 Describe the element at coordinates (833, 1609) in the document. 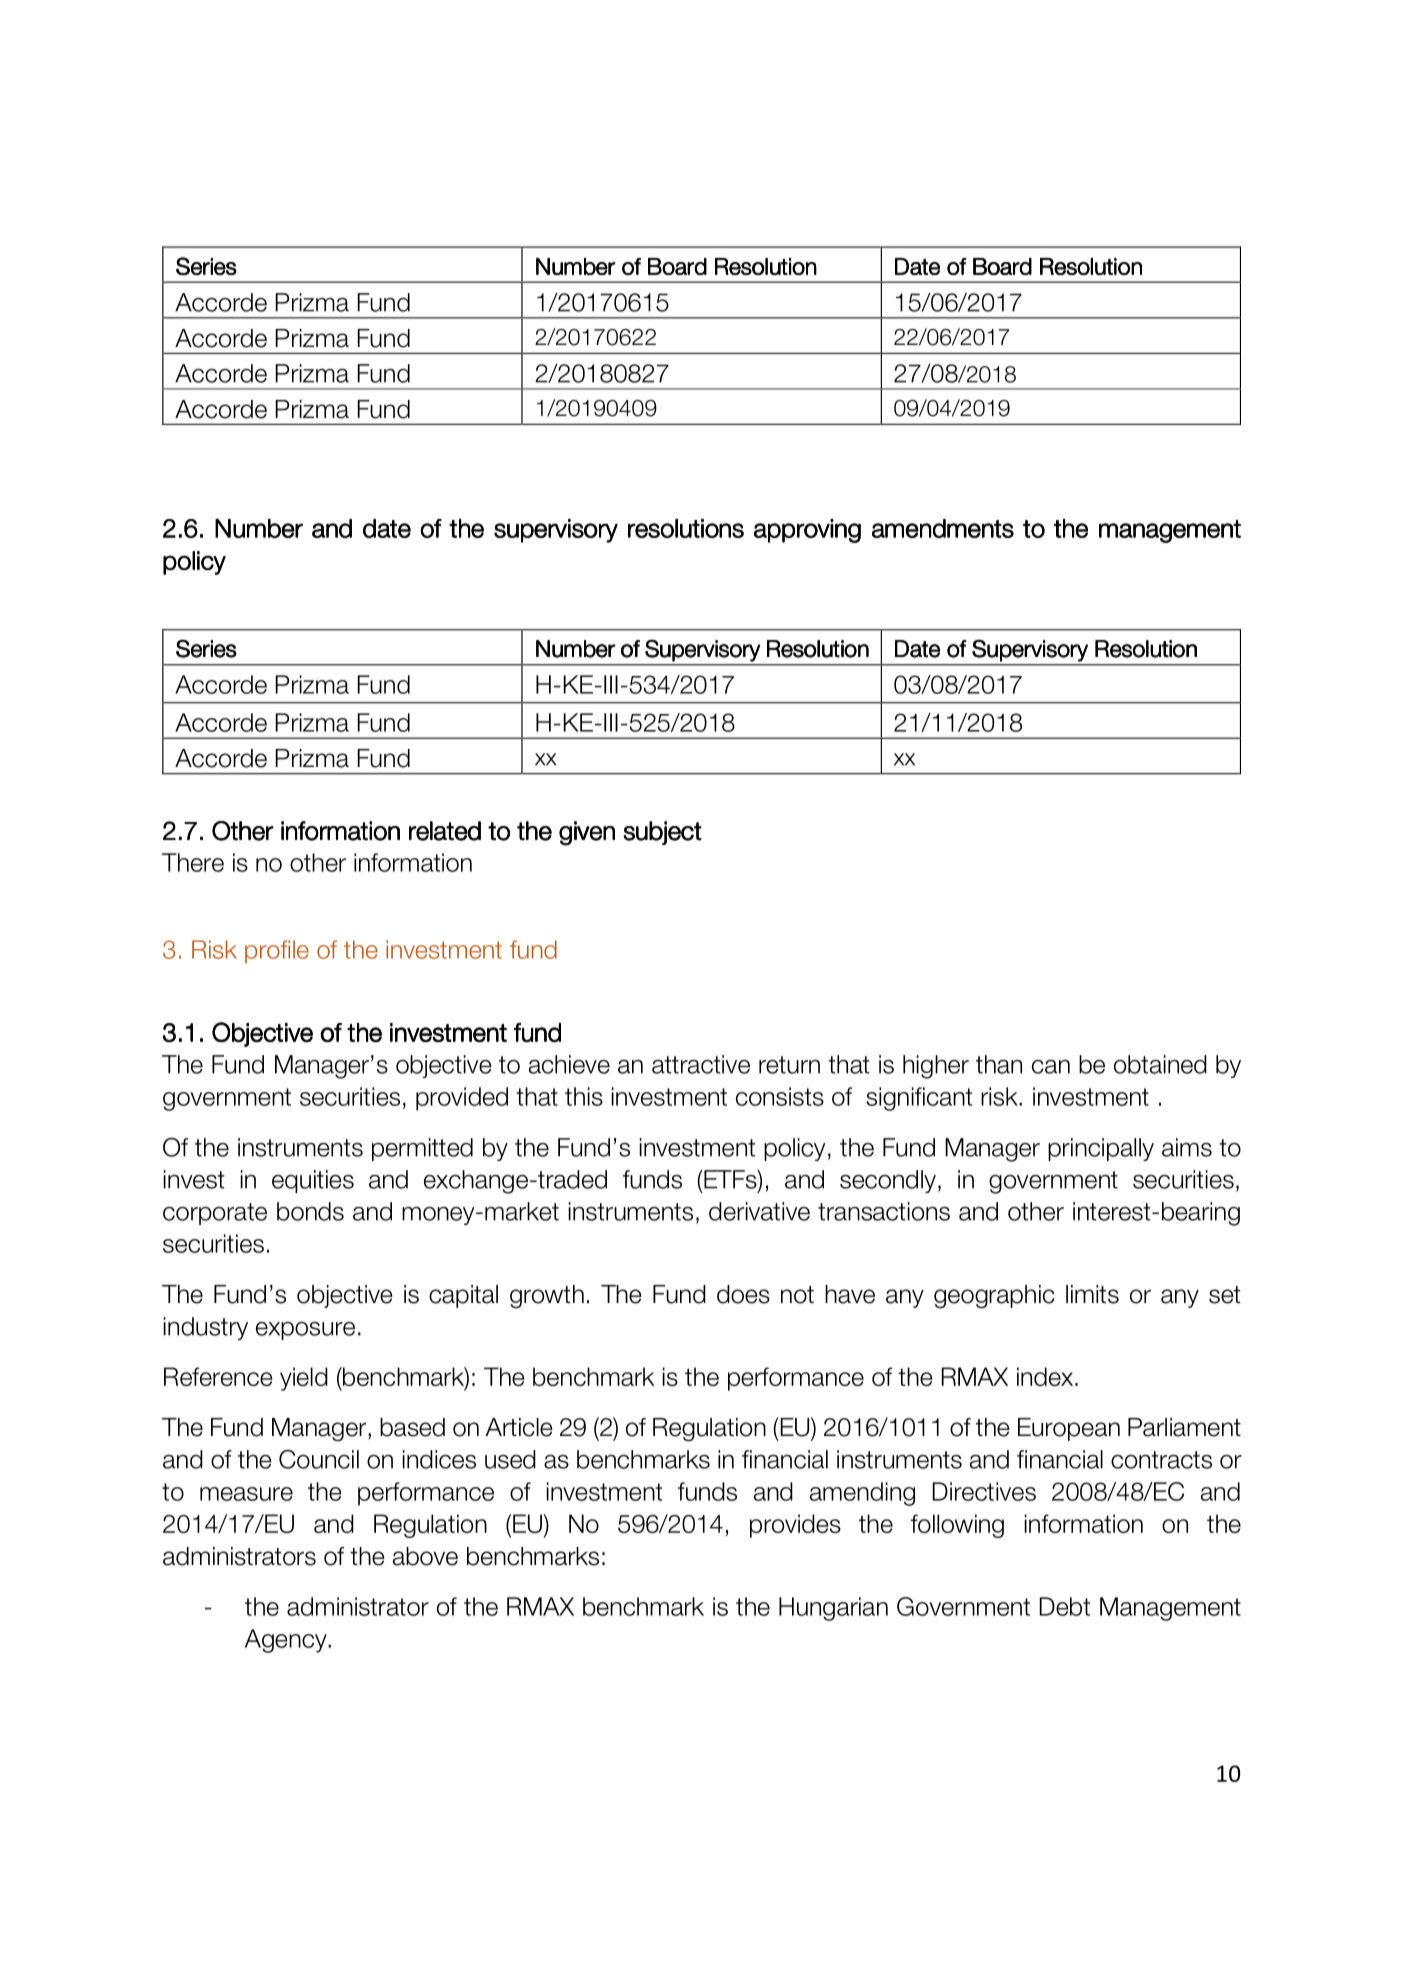

I see `Hungarian` at that location.
